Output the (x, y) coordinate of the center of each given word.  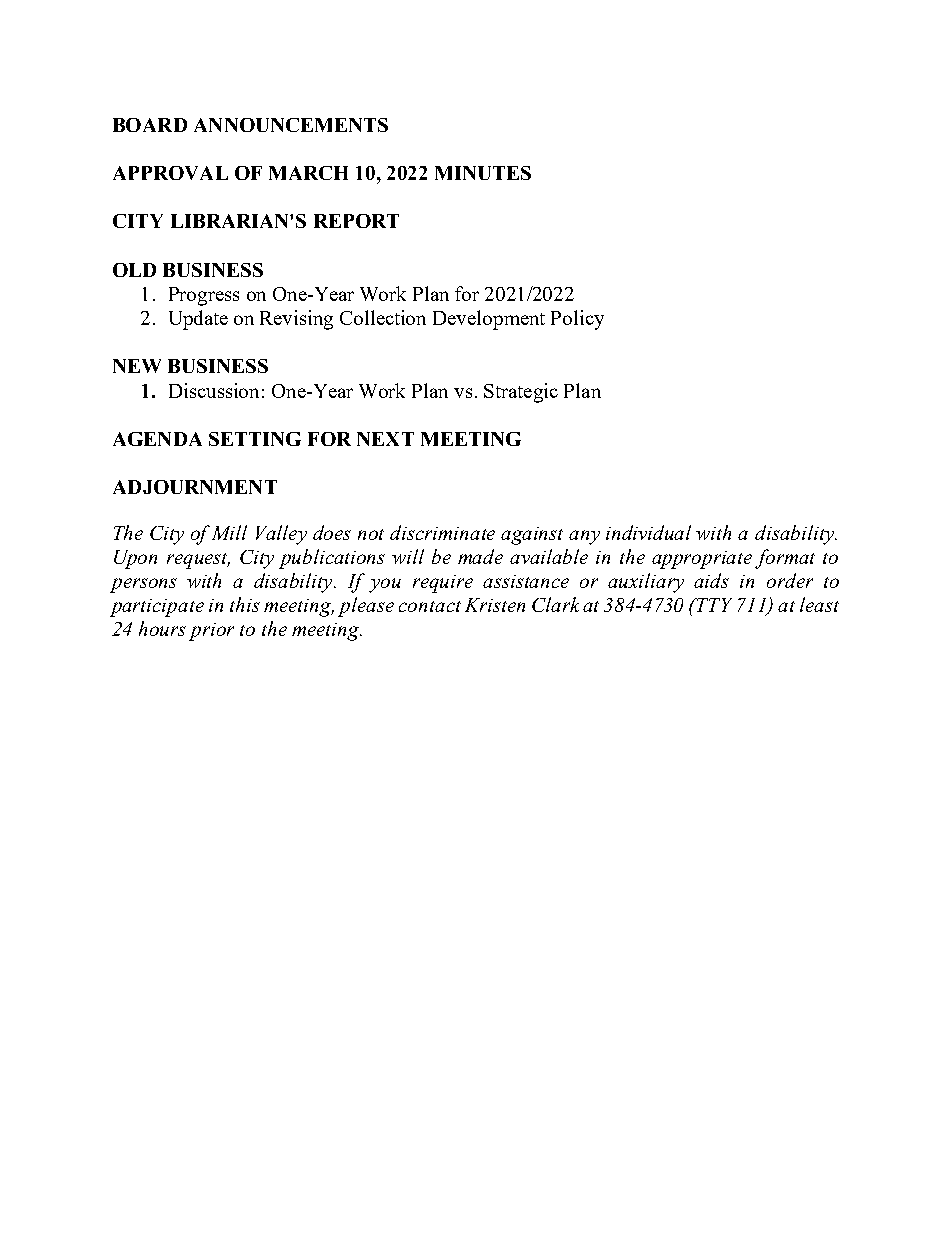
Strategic (521, 393)
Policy (577, 320)
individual (648, 532)
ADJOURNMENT (195, 487)
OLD (134, 270)
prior (211, 632)
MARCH (308, 173)
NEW (137, 366)
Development (489, 320)
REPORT (356, 221)
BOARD (150, 125)
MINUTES (483, 173)
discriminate (442, 532)
